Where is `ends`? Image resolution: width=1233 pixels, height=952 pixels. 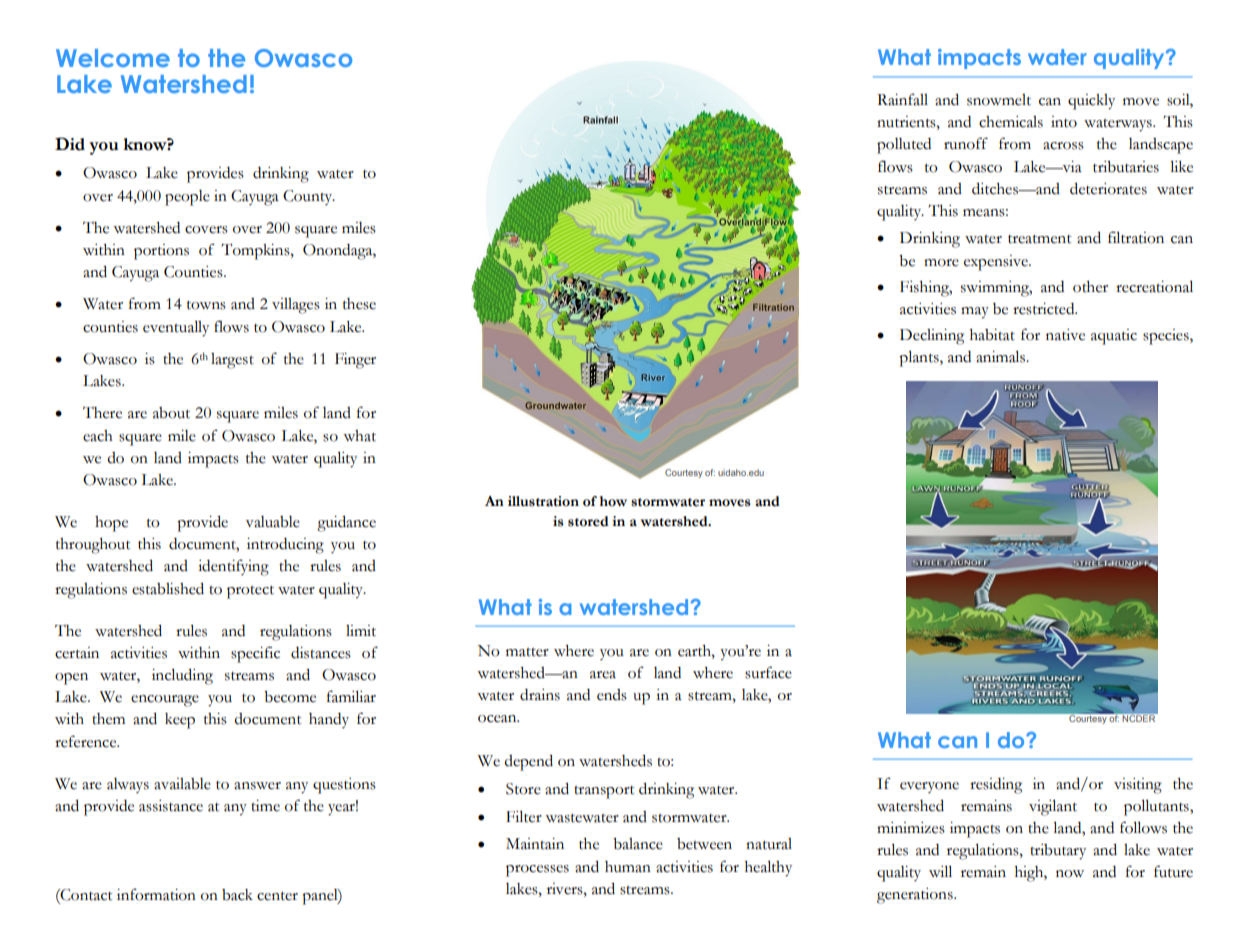 ends is located at coordinates (612, 695).
